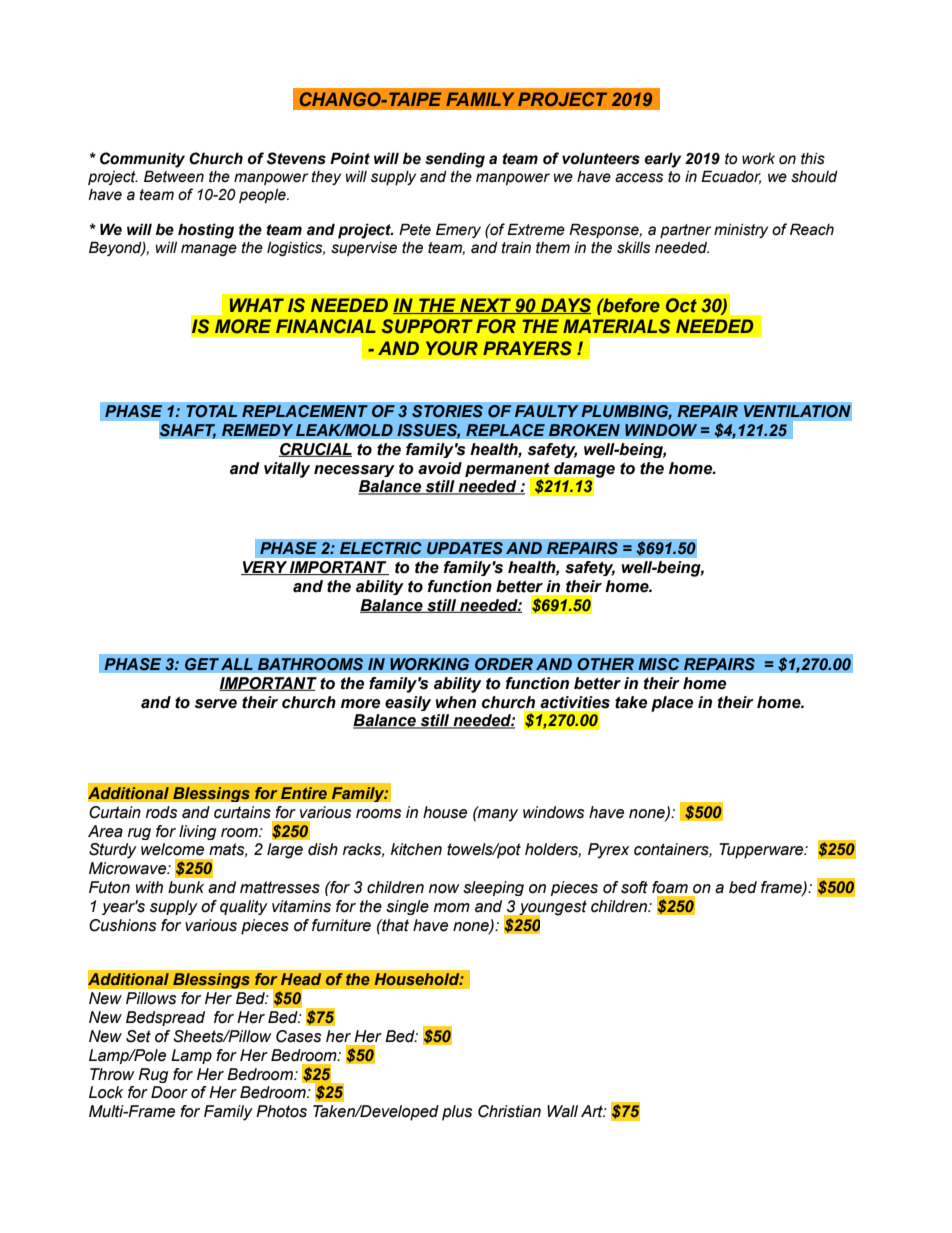  What do you see at coordinates (455, 160) in the image?
I see `sending` at bounding box center [455, 160].
